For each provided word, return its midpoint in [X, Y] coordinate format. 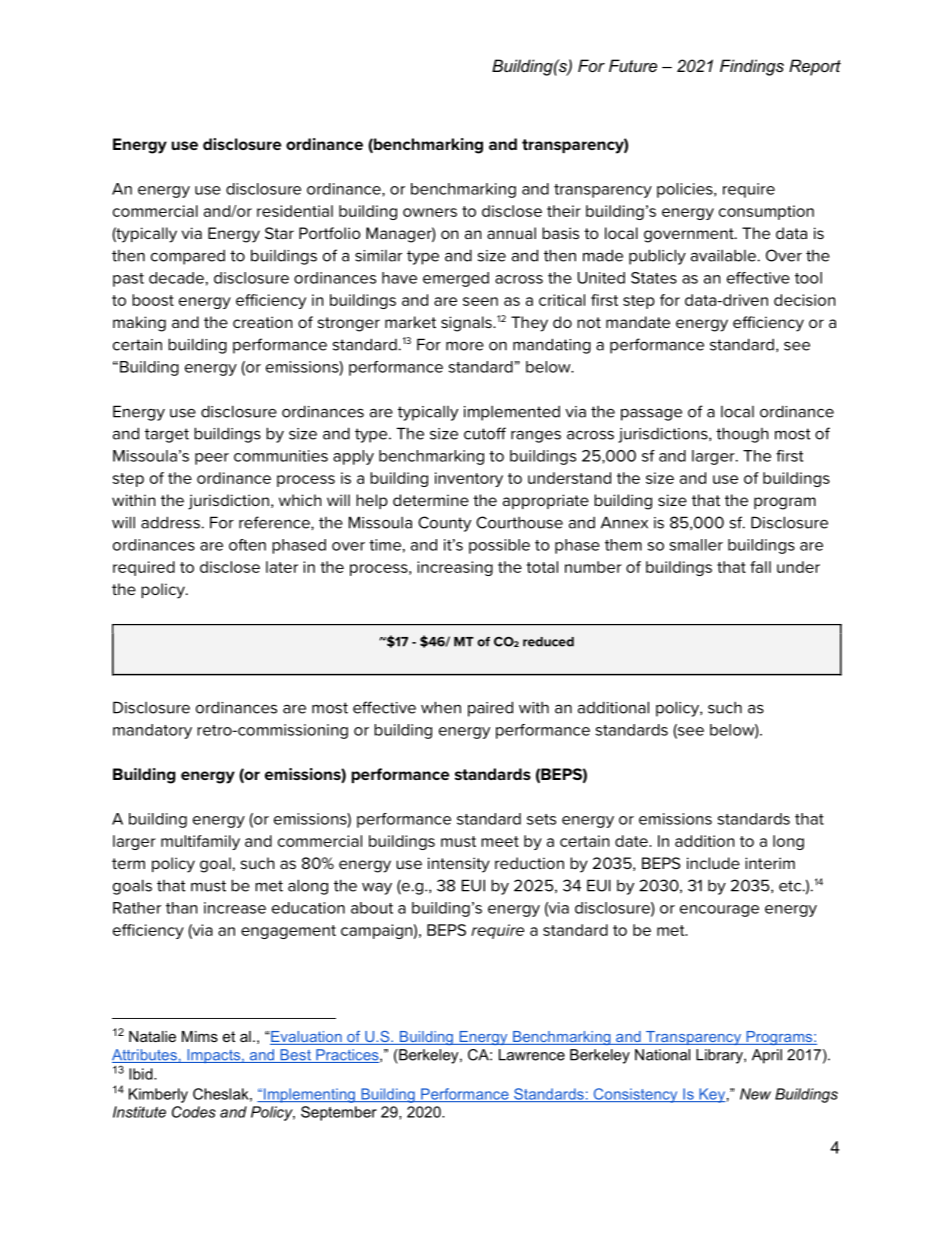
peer [212, 459]
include [713, 863]
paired [490, 709]
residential [295, 211]
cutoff [485, 433]
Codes [194, 1112]
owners [430, 212]
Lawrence [532, 1055]
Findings [752, 67]
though [742, 435]
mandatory [152, 731]
